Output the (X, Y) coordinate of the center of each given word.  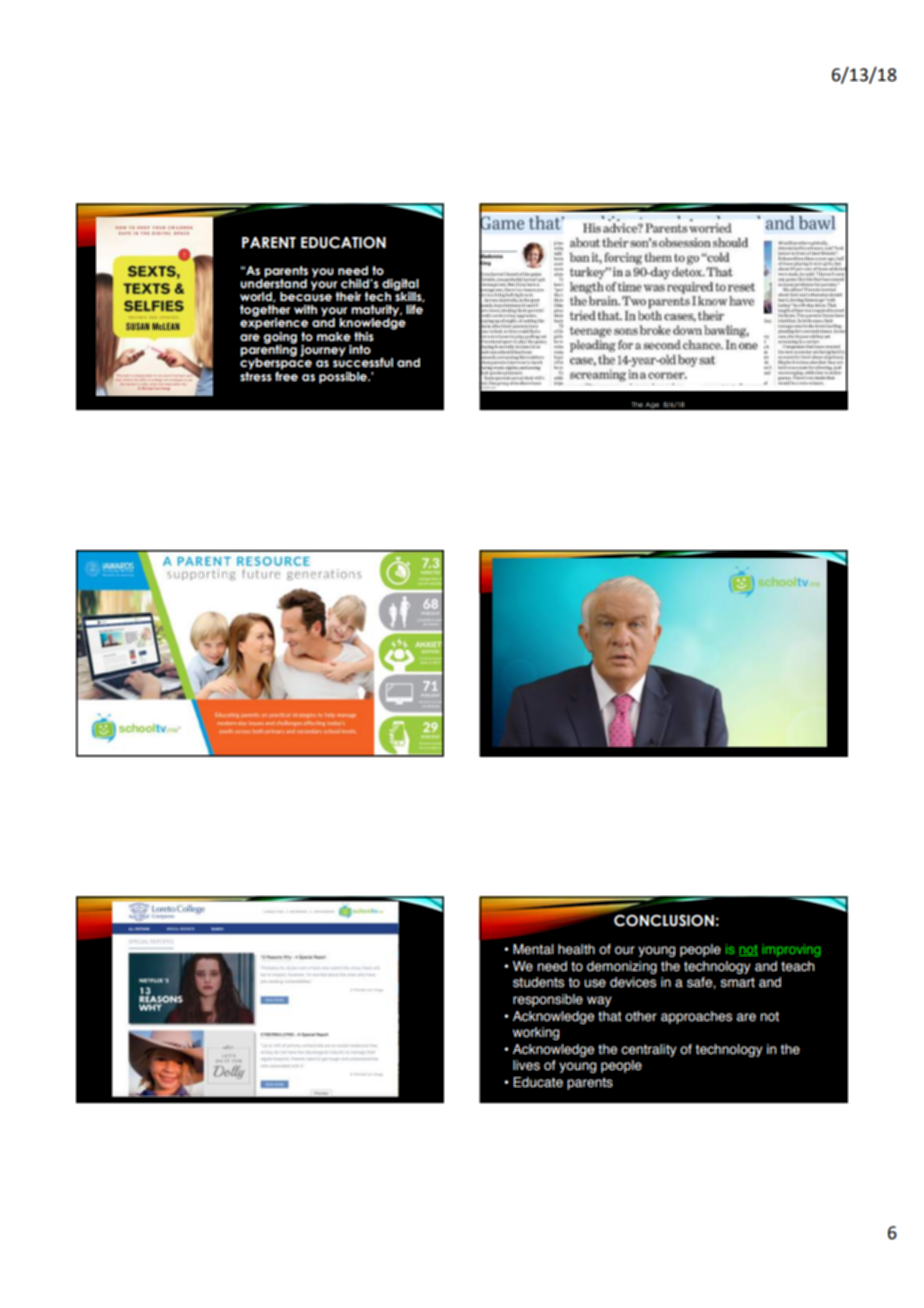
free (286, 375)
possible (344, 378)
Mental (533, 949)
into (360, 349)
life (414, 309)
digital (400, 286)
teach (798, 966)
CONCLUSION (664, 921)
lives (526, 1065)
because (306, 295)
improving (791, 950)
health (576, 949)
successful (363, 361)
